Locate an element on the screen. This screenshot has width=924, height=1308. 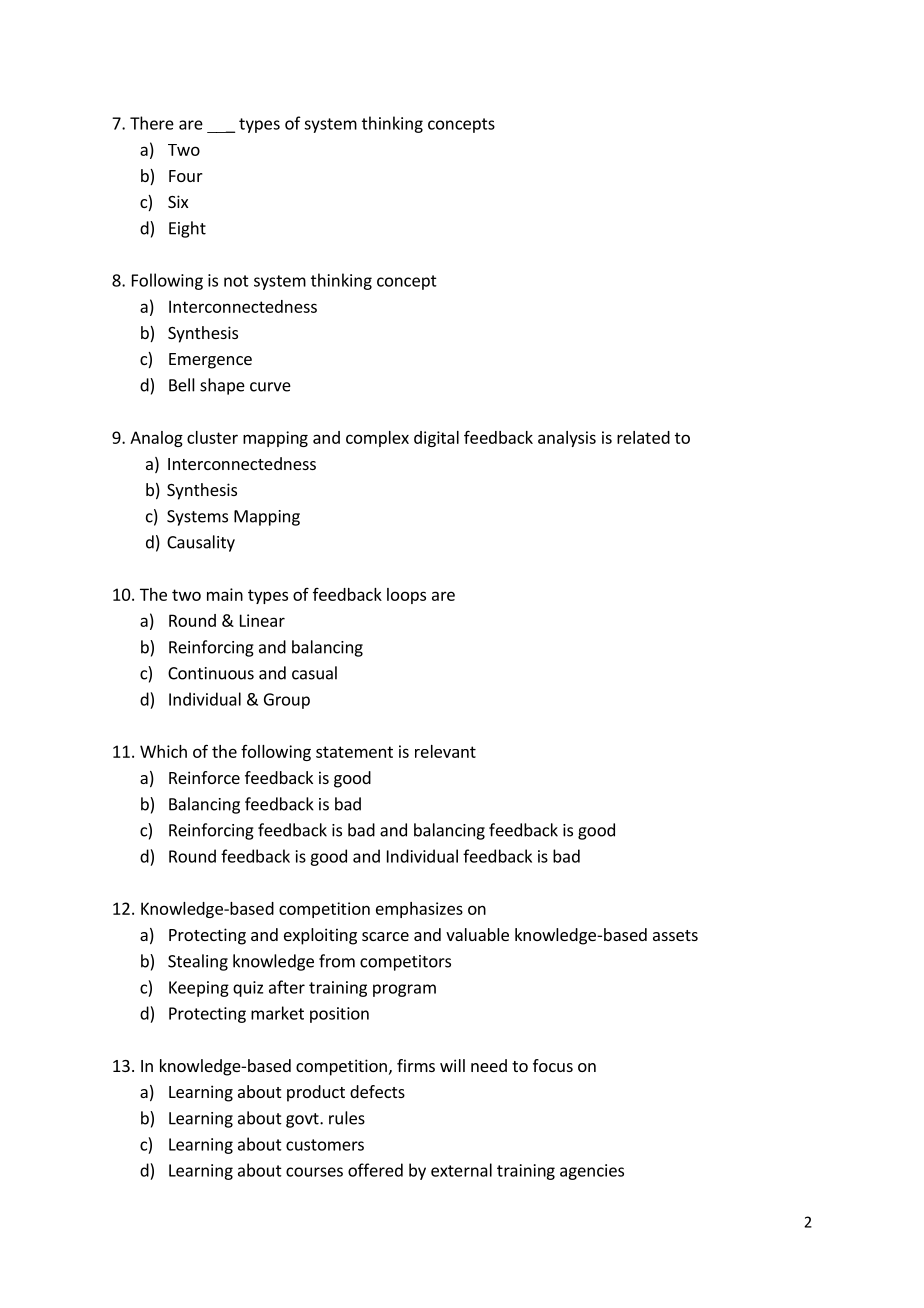
govt is located at coordinates (303, 1120).
